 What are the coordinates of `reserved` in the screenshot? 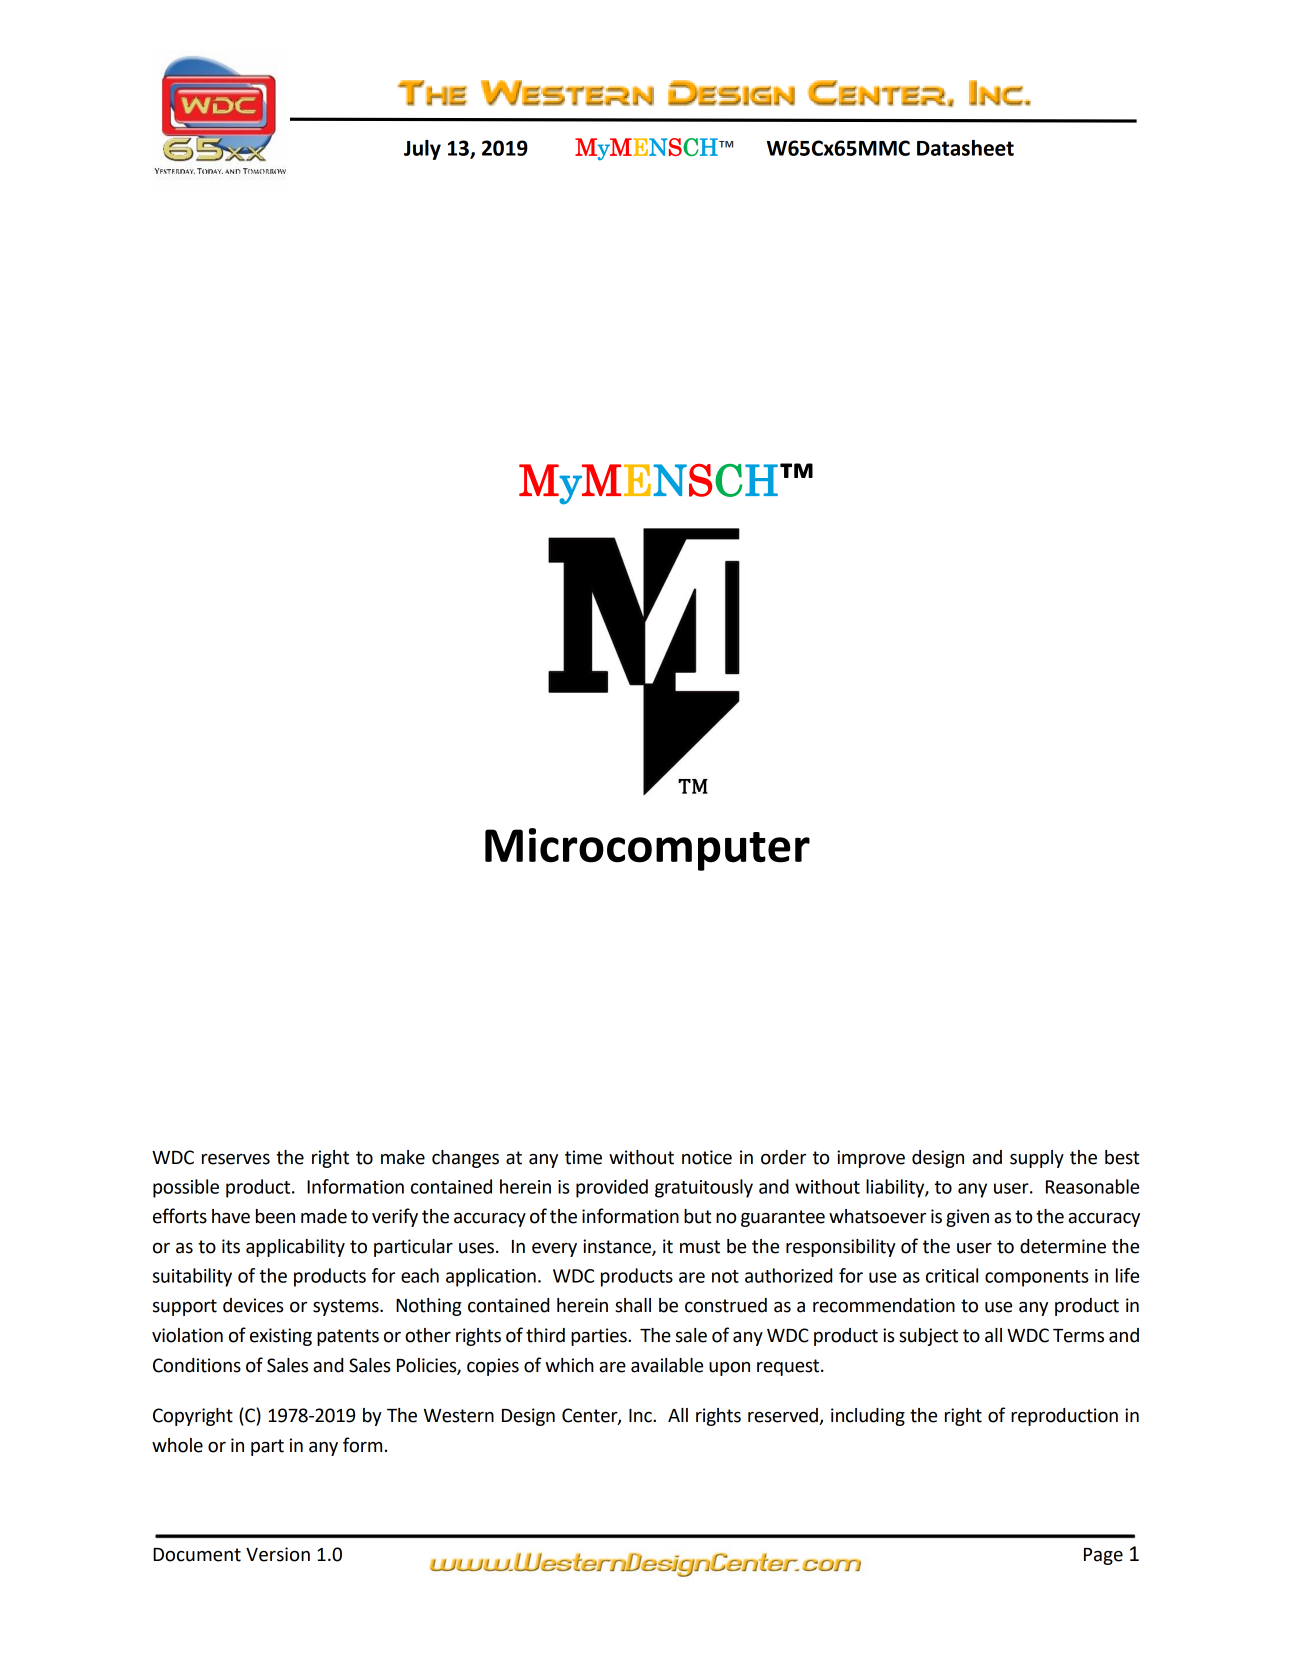 It's located at (784, 1416).
